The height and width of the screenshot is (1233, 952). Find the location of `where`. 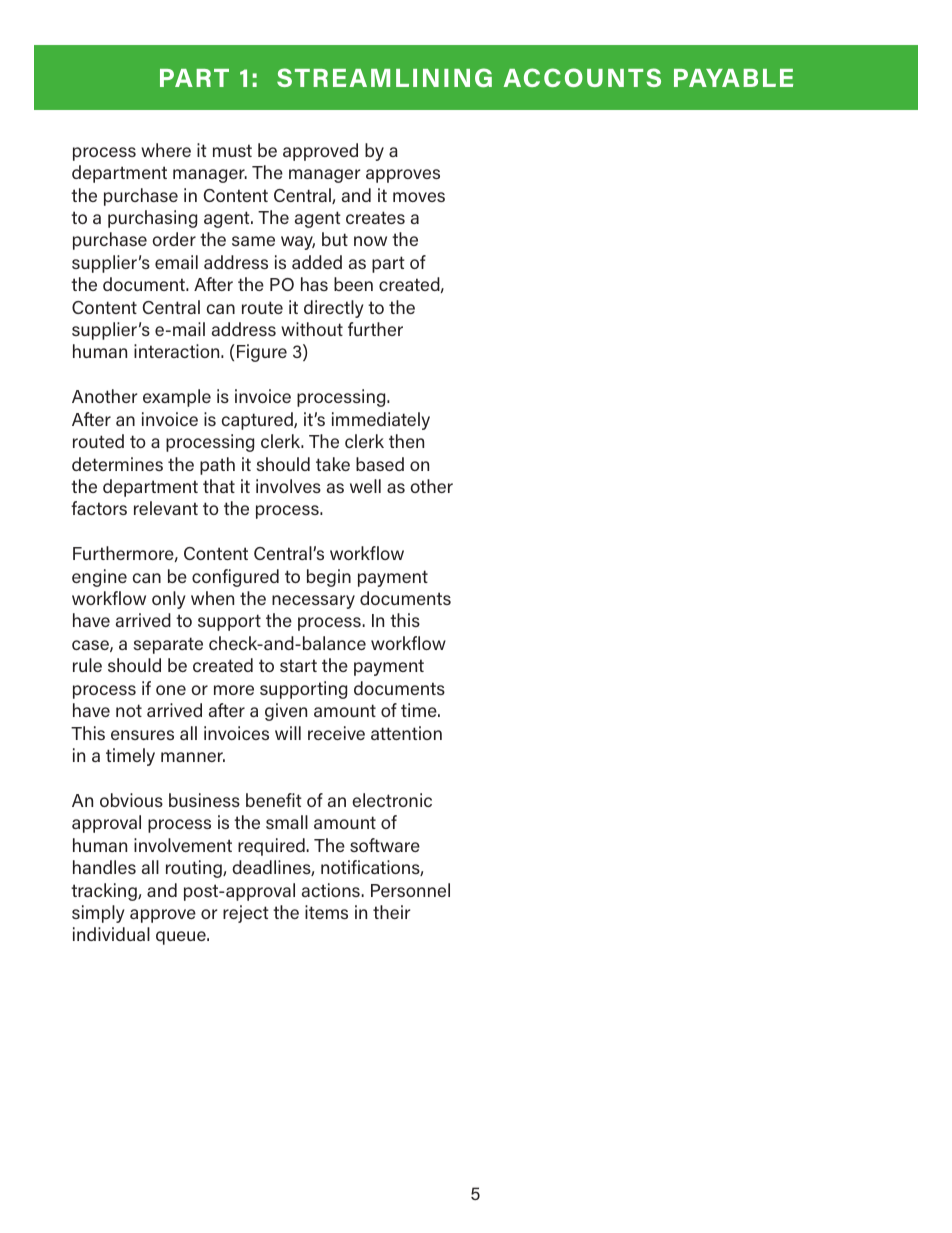

where is located at coordinates (166, 150).
